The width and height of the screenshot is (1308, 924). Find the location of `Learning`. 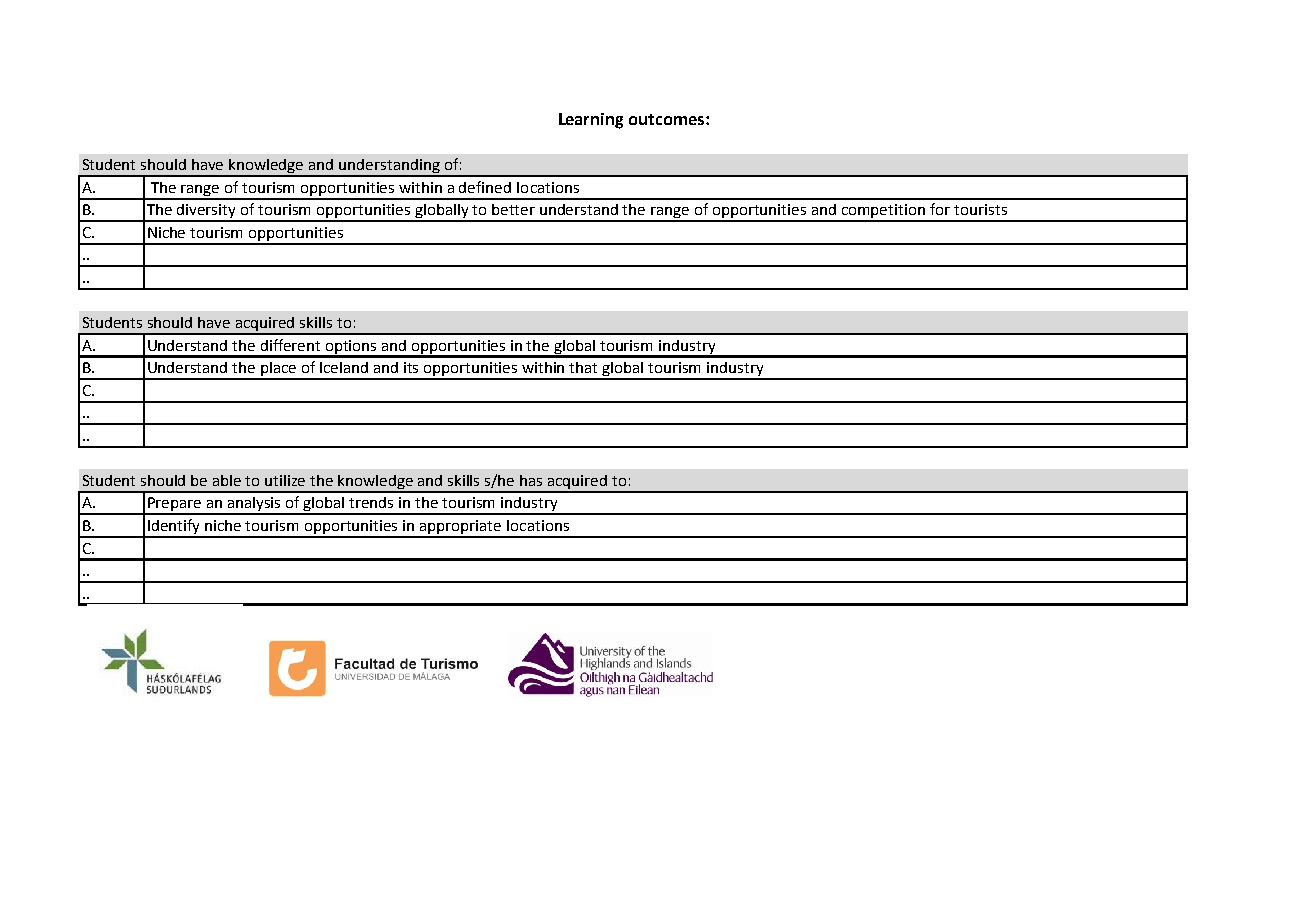

Learning is located at coordinates (591, 121).
